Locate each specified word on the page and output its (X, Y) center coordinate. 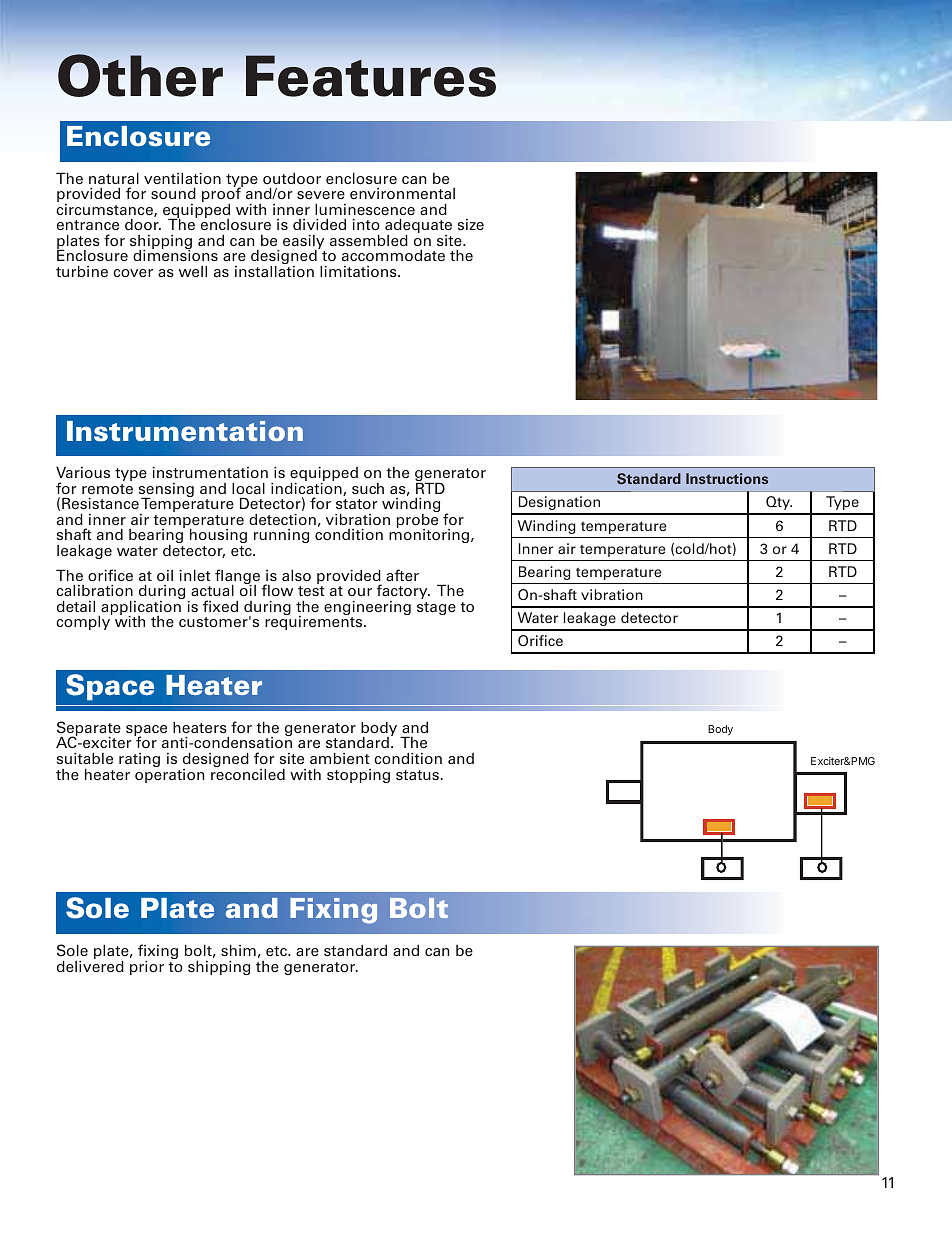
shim (238, 950)
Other (140, 75)
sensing (166, 491)
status (419, 775)
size (471, 224)
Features (371, 76)
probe (417, 522)
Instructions (727, 478)
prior (147, 968)
